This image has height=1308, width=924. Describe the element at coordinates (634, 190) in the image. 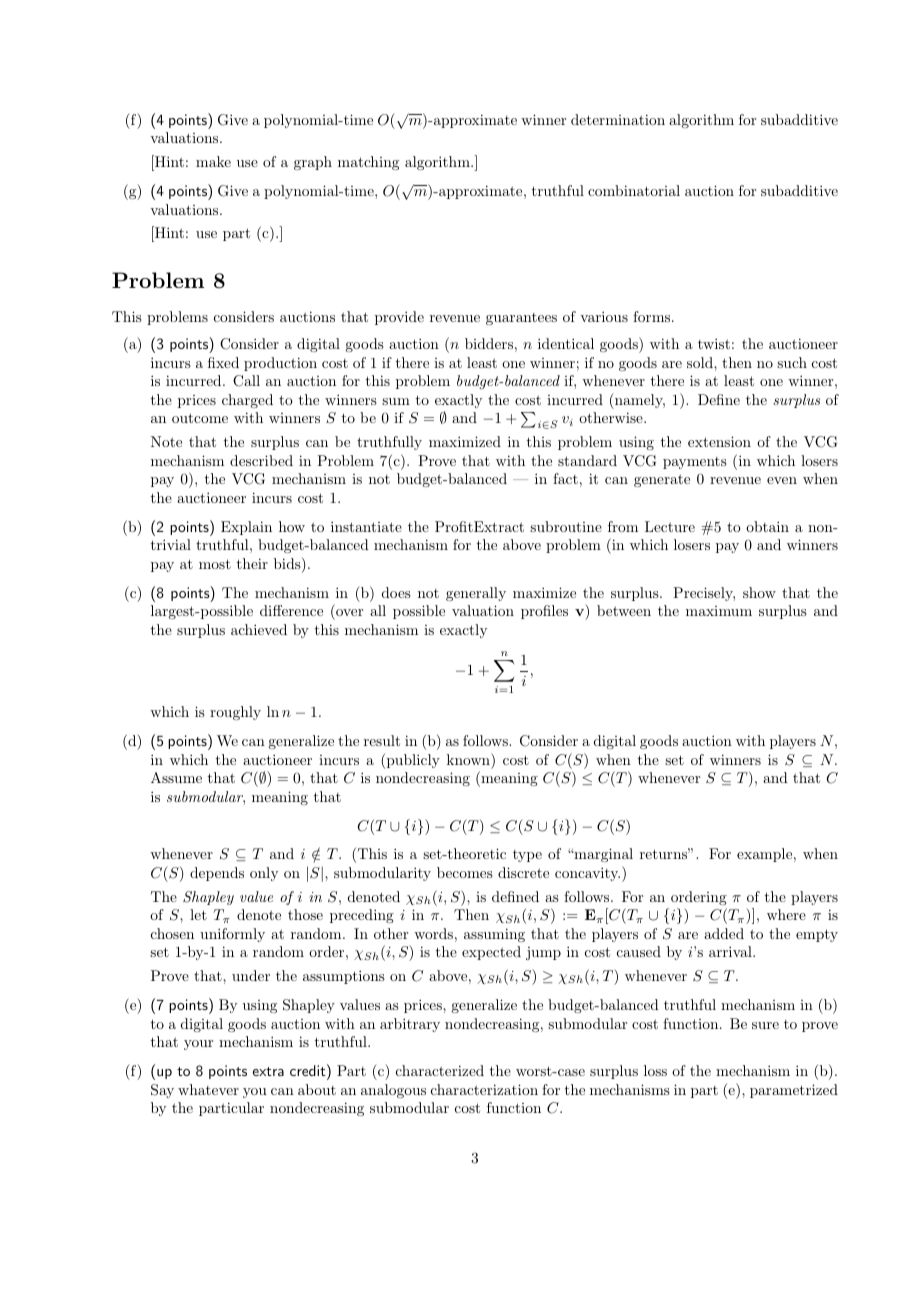

I see `combinatorial` at that location.
